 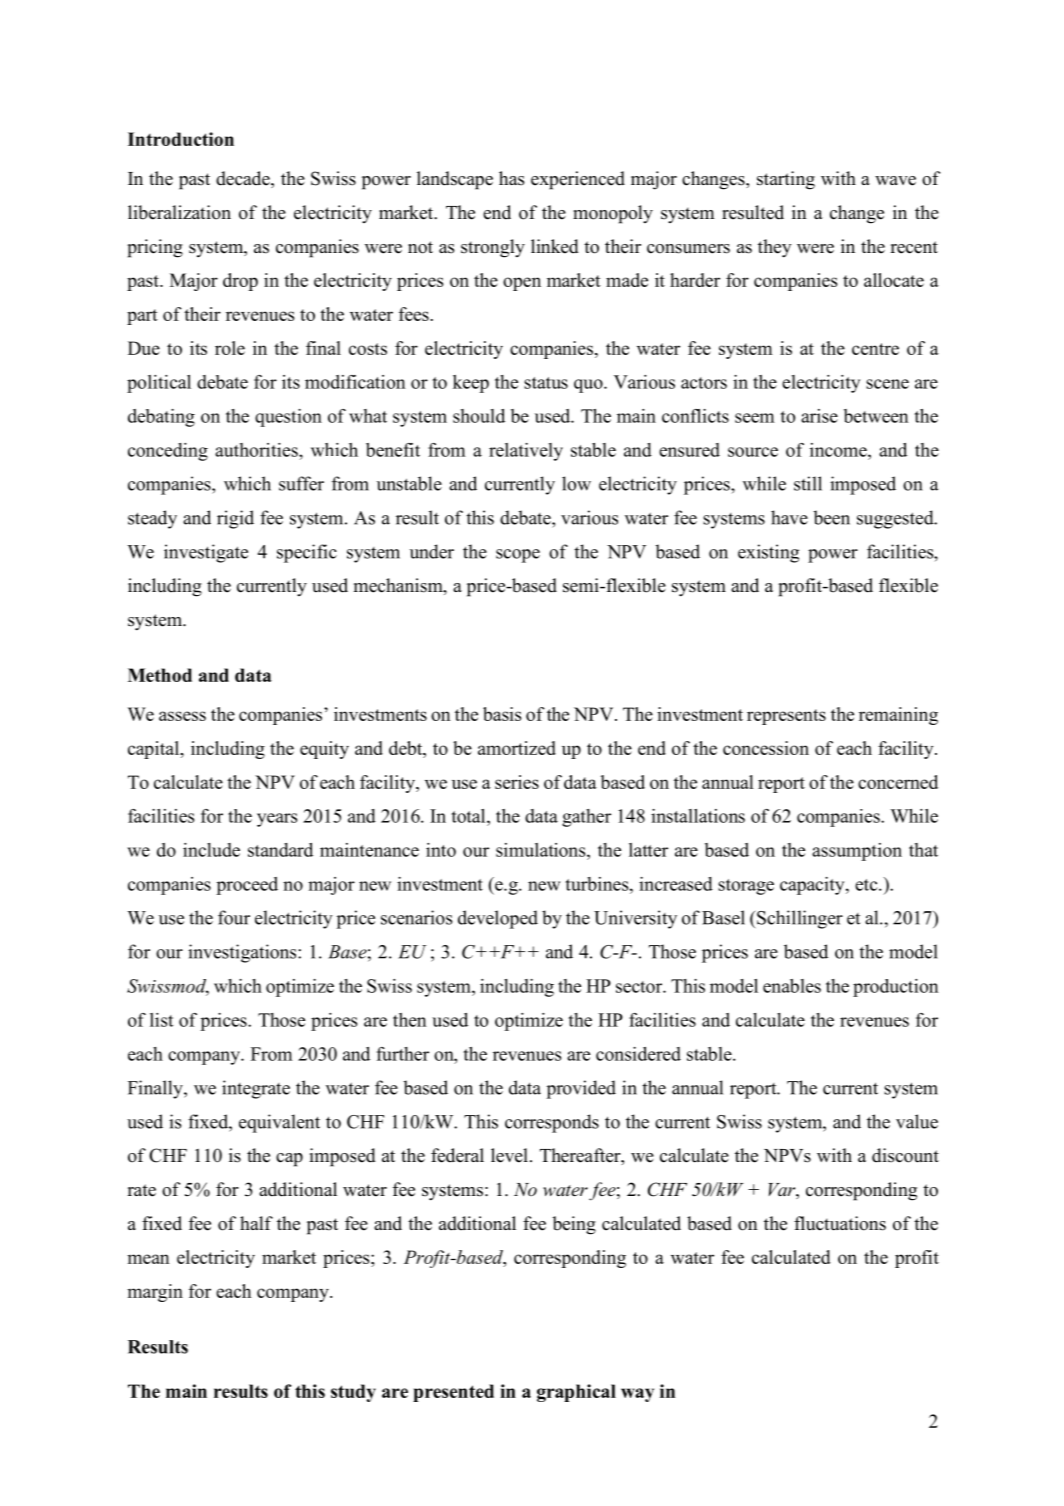 What do you see at coordinates (206, 553) in the document?
I see `investigate` at bounding box center [206, 553].
